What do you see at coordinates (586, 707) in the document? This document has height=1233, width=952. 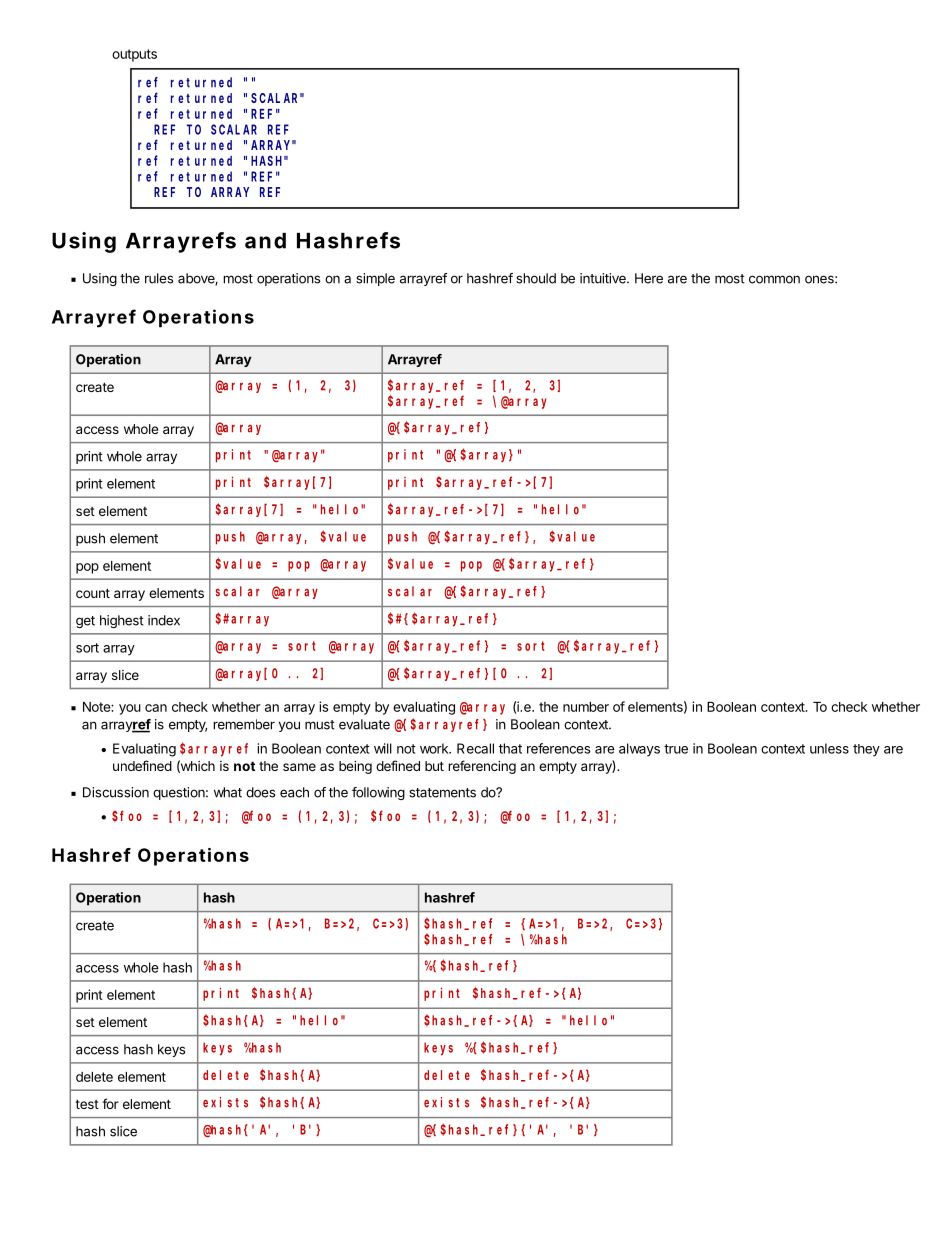 I see `number` at bounding box center [586, 707].
